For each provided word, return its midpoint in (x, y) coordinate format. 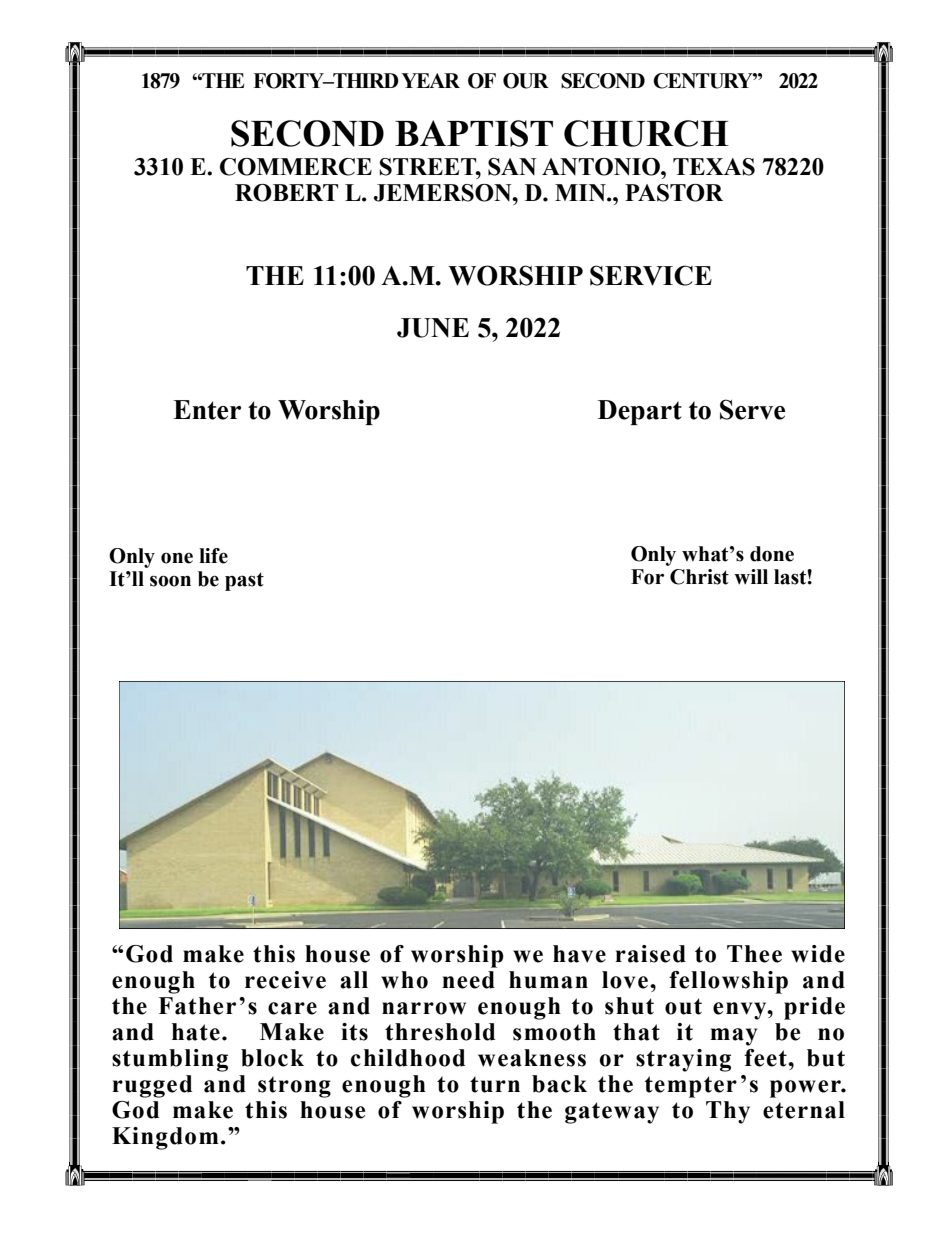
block (272, 1058)
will (751, 577)
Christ (699, 577)
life (213, 556)
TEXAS (714, 167)
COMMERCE (296, 167)
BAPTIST (474, 133)
